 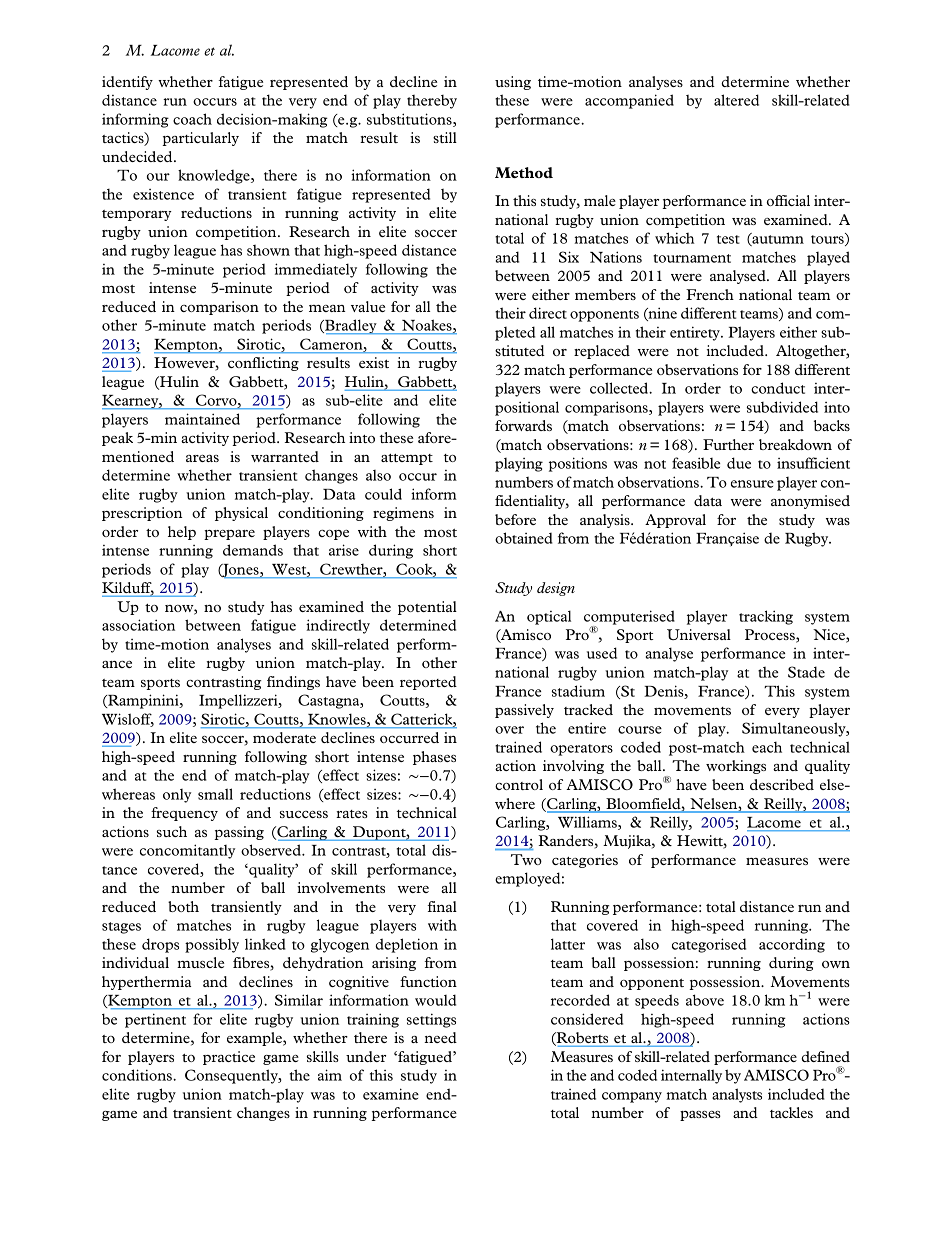 I want to click on analysts, so click(x=737, y=1095).
